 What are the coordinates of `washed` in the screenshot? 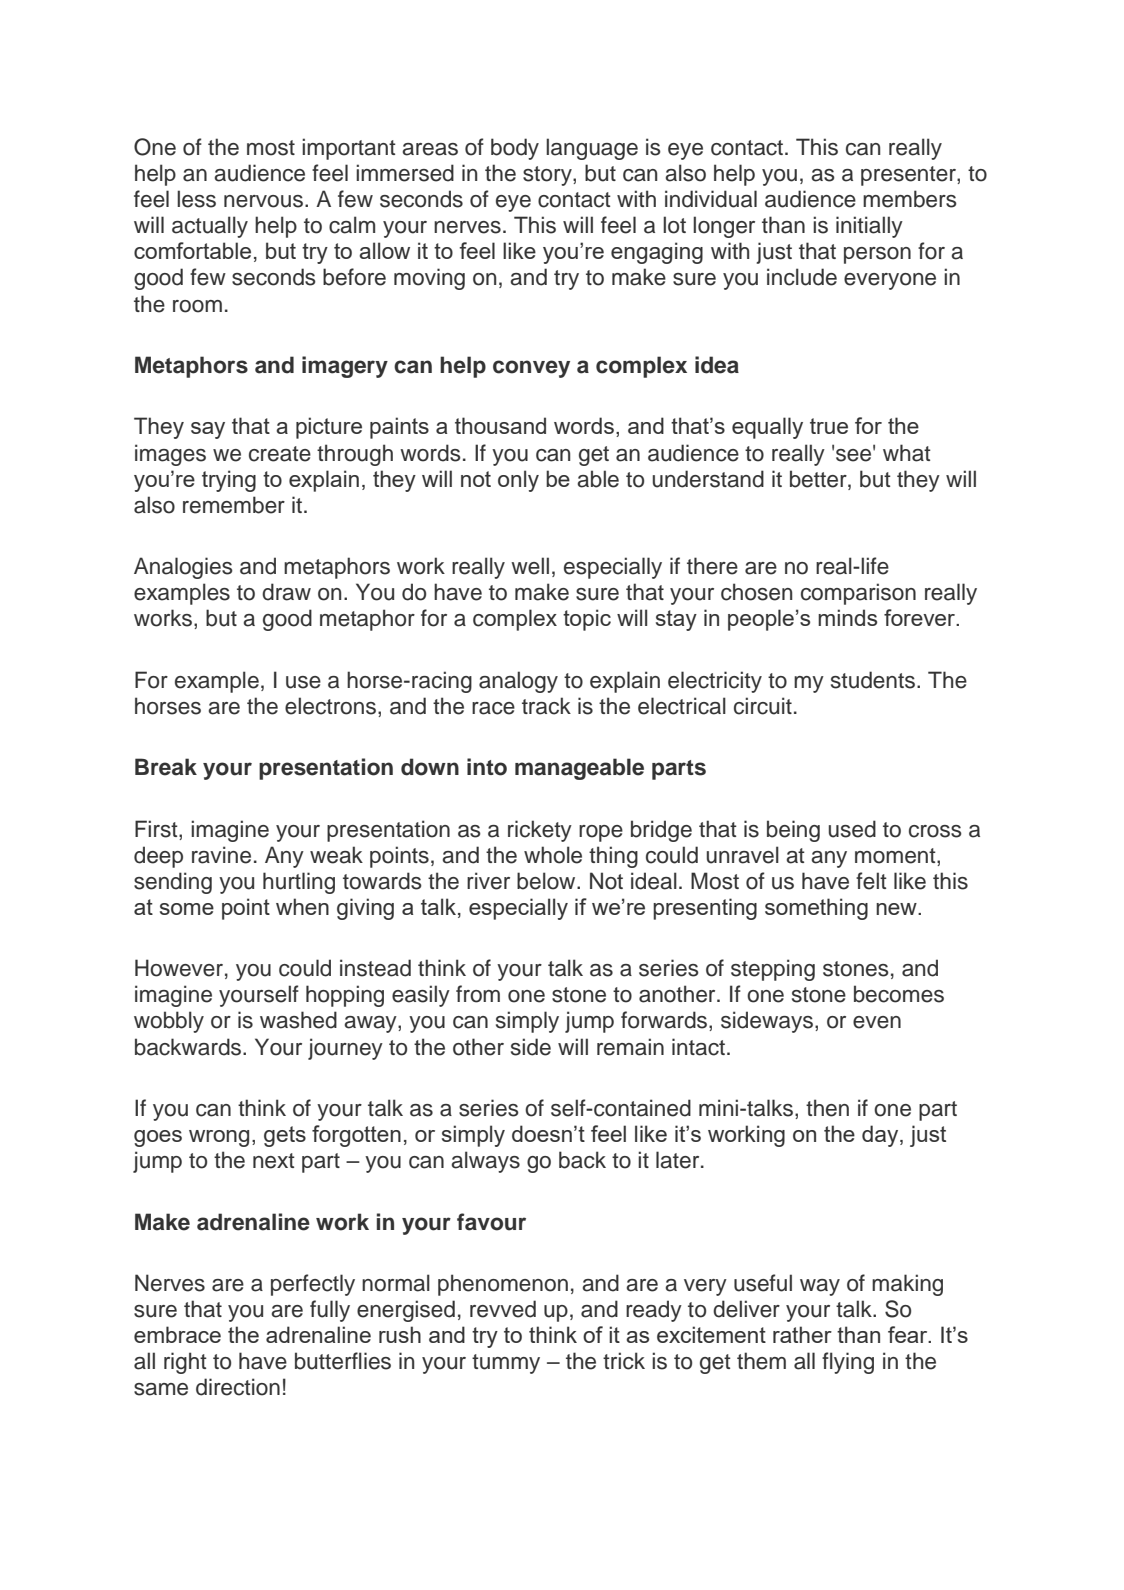 It's located at (298, 1020).
